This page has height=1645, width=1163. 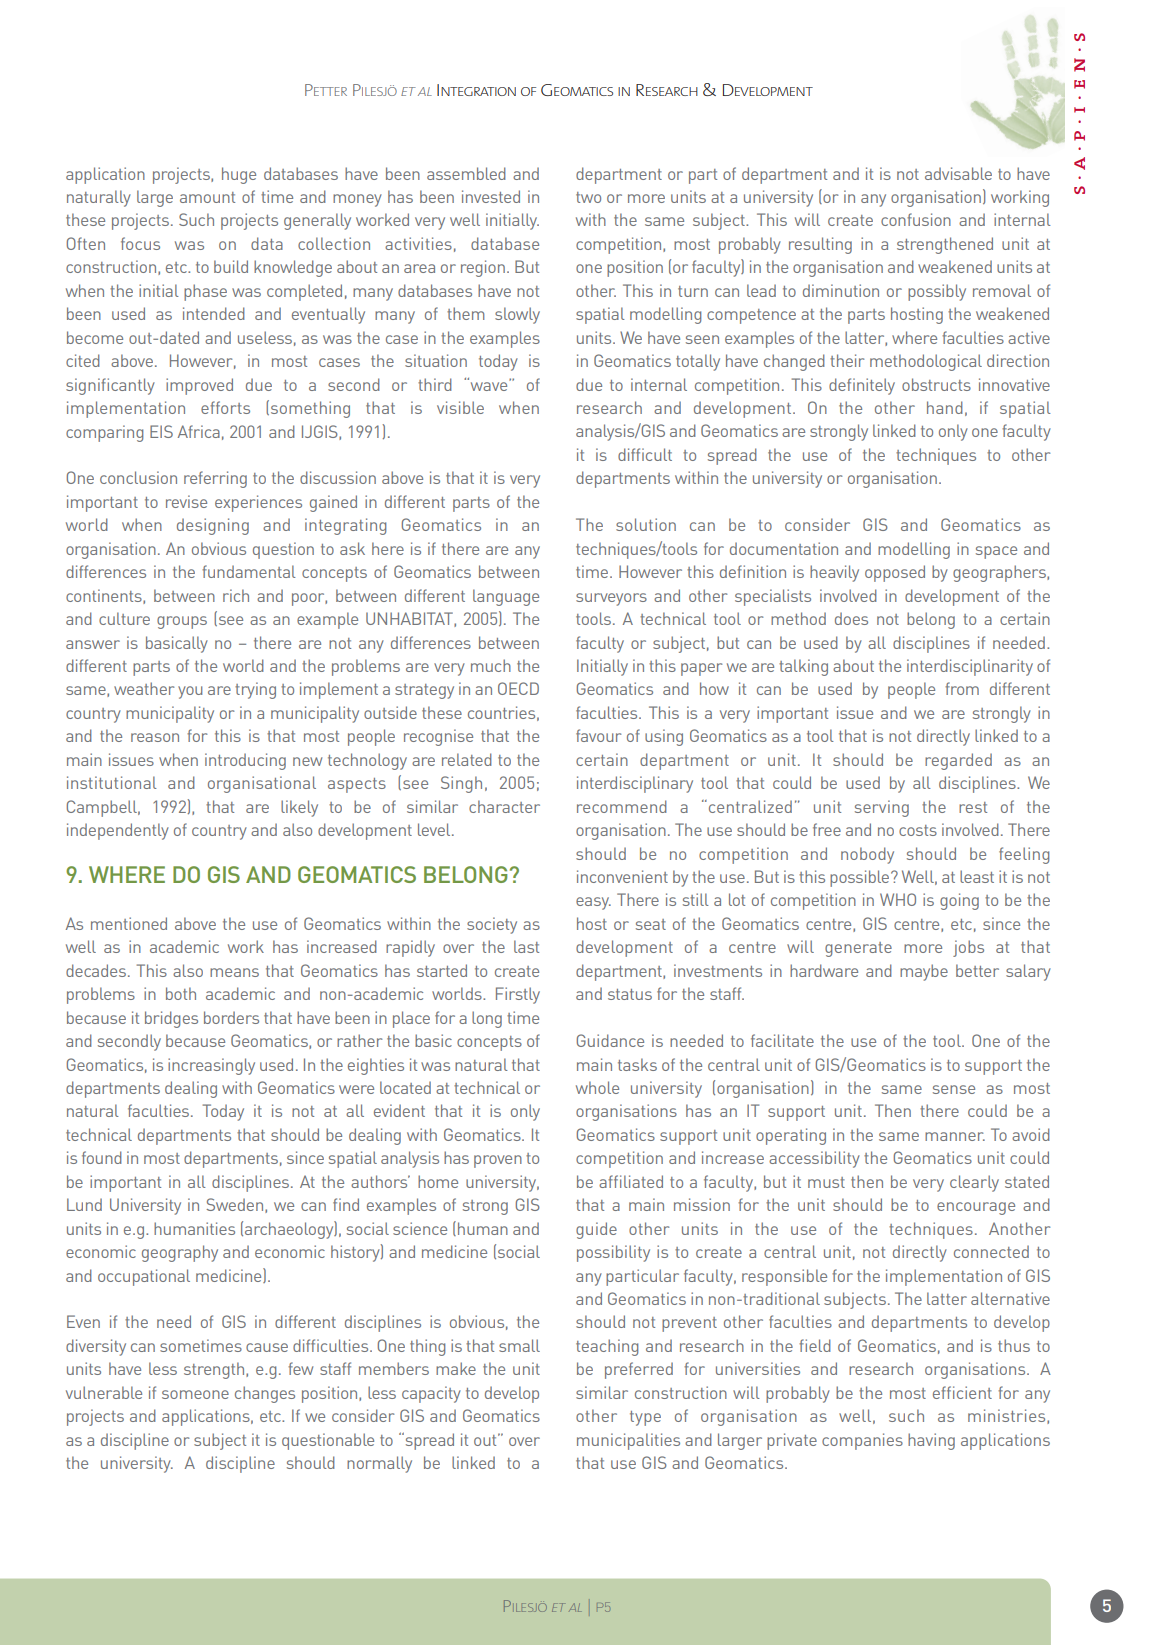 I want to click on confusion, so click(x=916, y=219).
